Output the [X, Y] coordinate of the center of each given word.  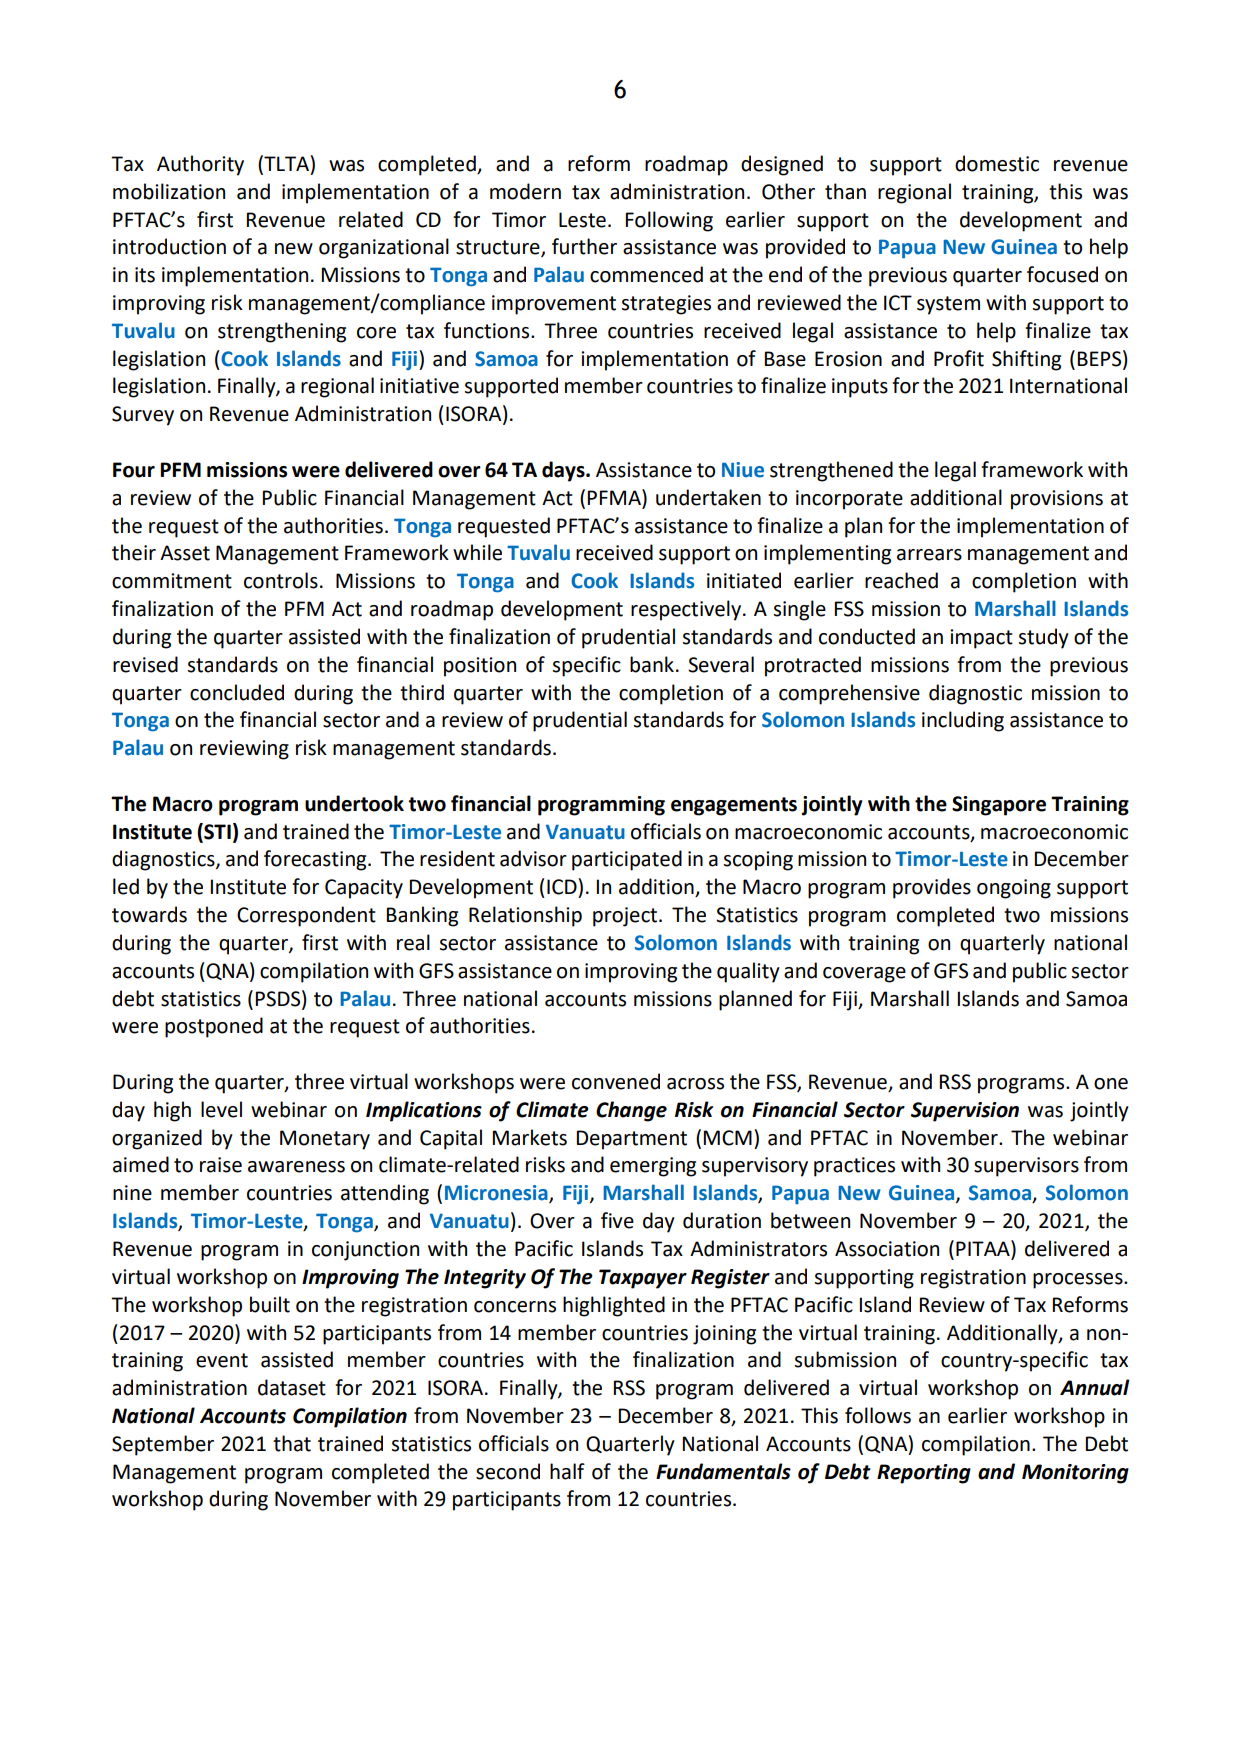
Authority [200, 165]
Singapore [999, 806]
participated [627, 860]
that [292, 1443]
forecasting [316, 860]
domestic [997, 163]
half [567, 1471]
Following [669, 221]
